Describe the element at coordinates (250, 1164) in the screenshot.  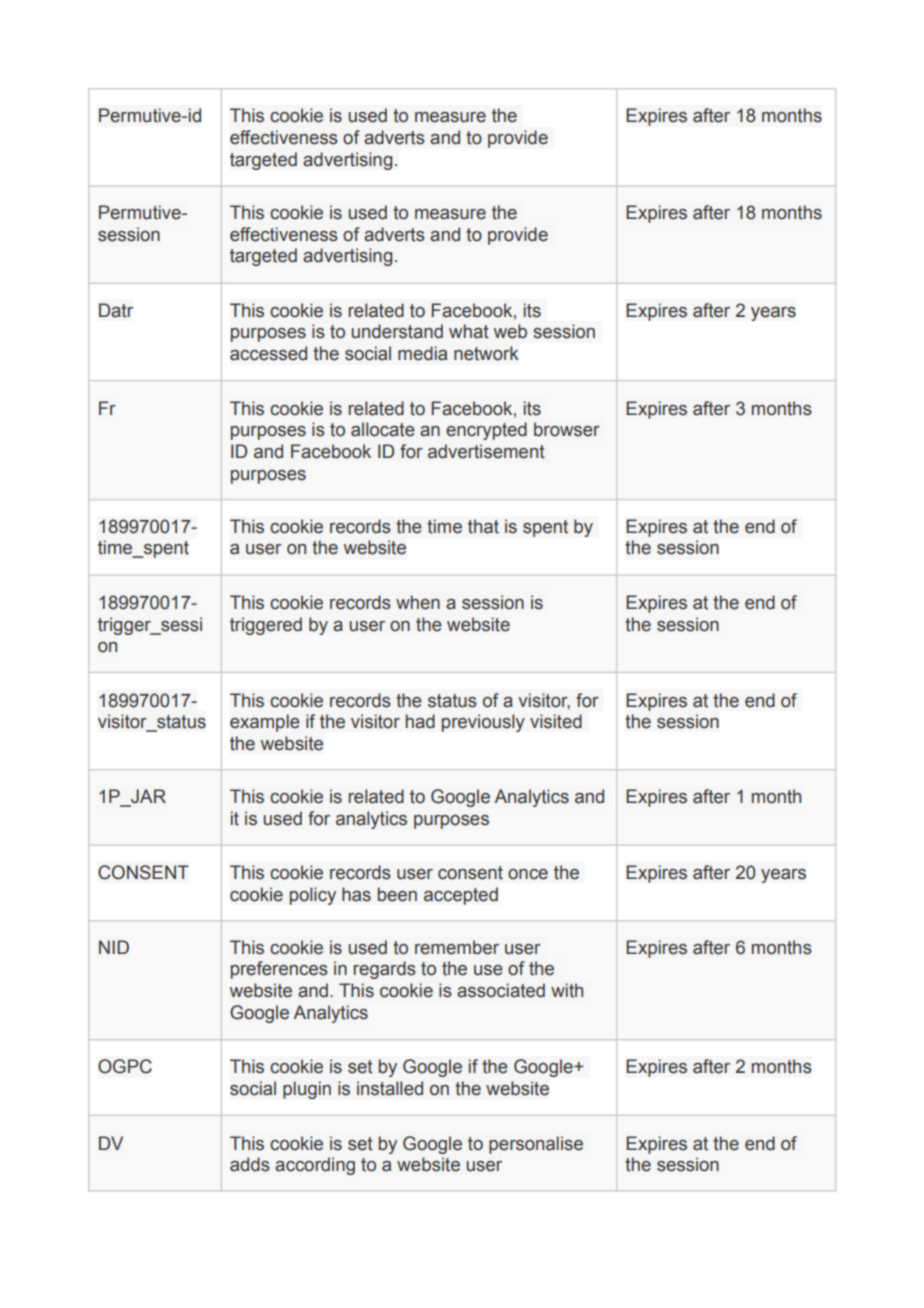
I see `adds` at that location.
